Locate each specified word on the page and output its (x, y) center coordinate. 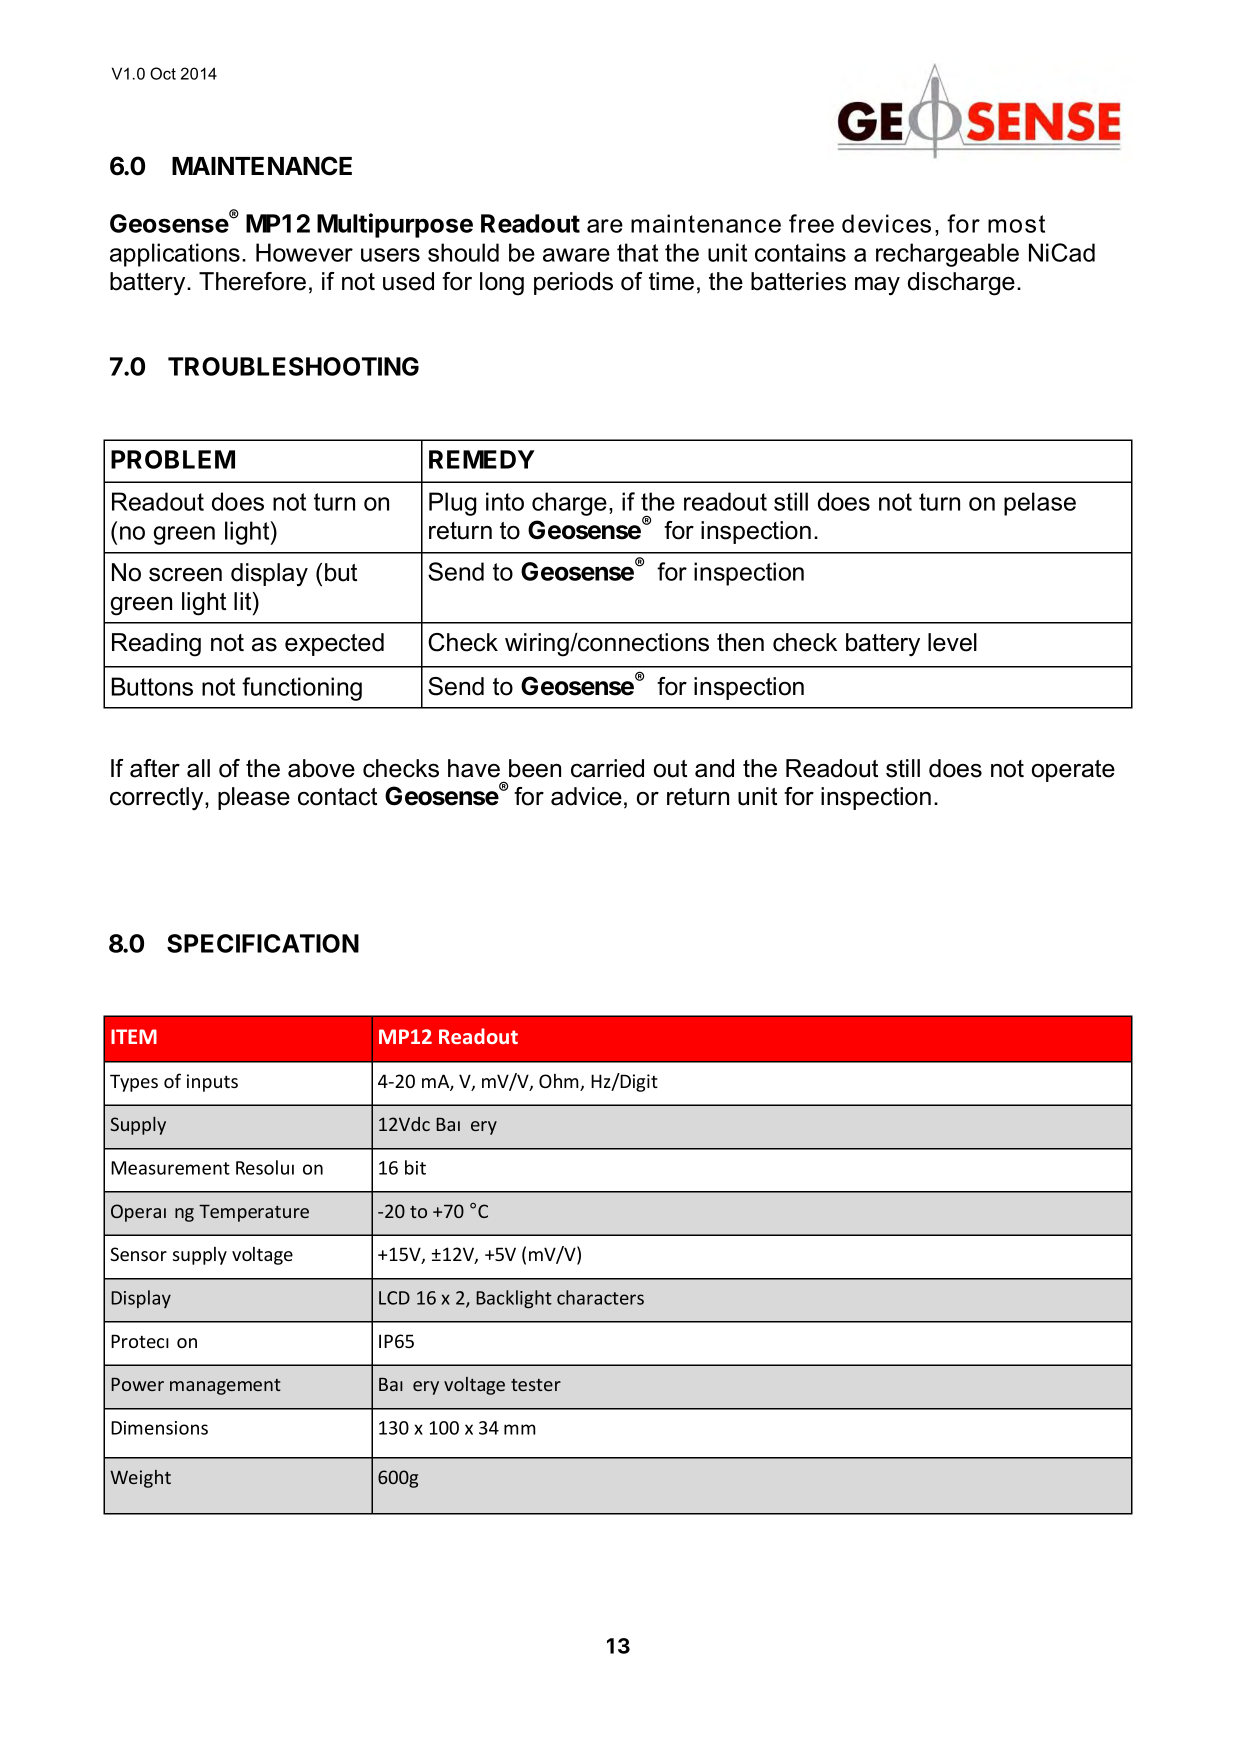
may (877, 286)
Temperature (254, 1213)
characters (600, 1297)
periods (573, 283)
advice (586, 796)
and (714, 768)
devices (886, 223)
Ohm (560, 1082)
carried (607, 768)
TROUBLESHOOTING (293, 366)
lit (244, 601)
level (952, 642)
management (225, 1387)
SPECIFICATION (263, 943)
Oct (163, 73)
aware (576, 255)
